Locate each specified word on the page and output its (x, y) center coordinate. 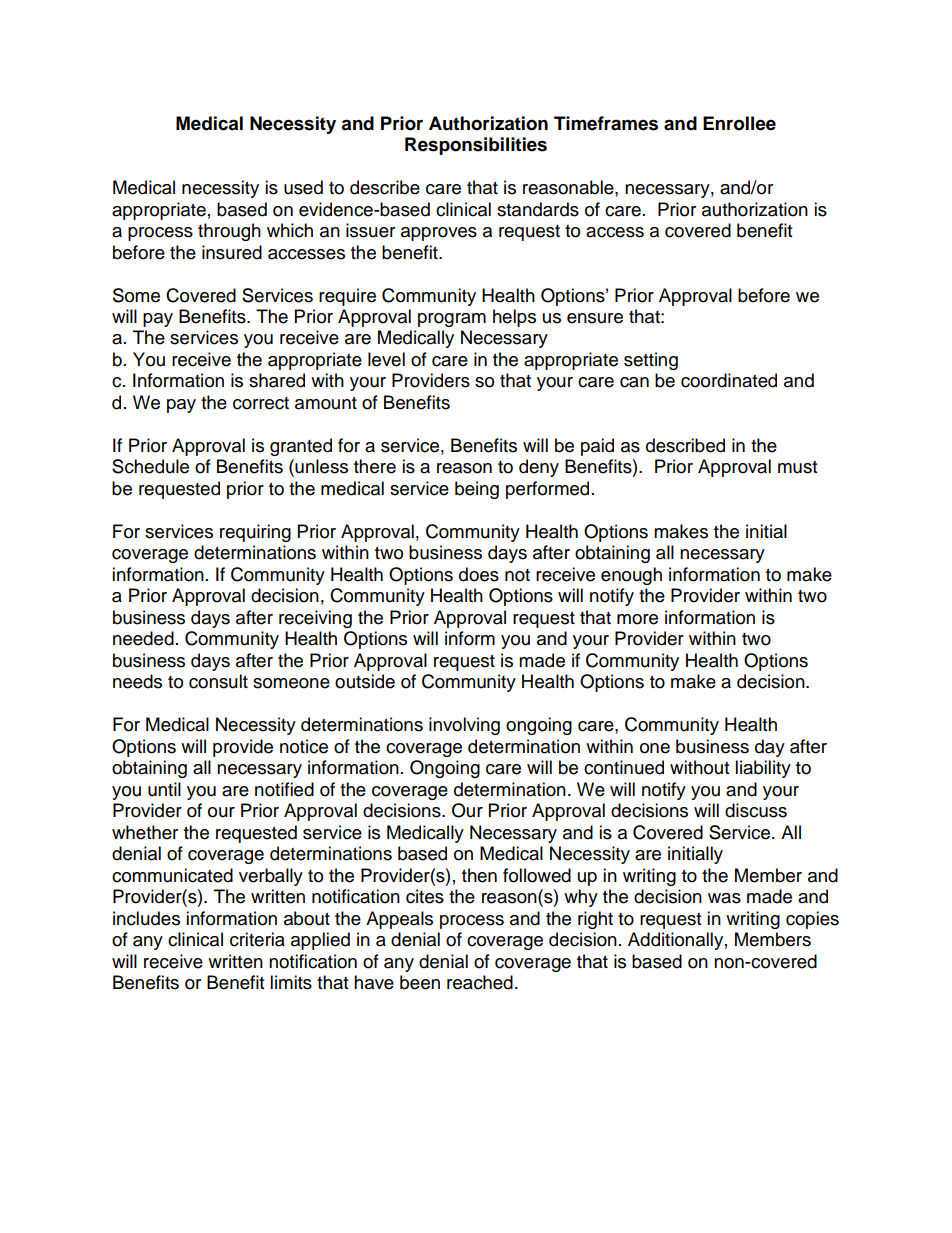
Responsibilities (476, 146)
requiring (255, 533)
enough (631, 576)
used (303, 187)
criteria (257, 939)
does (479, 574)
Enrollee (739, 123)
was (724, 898)
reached (480, 982)
